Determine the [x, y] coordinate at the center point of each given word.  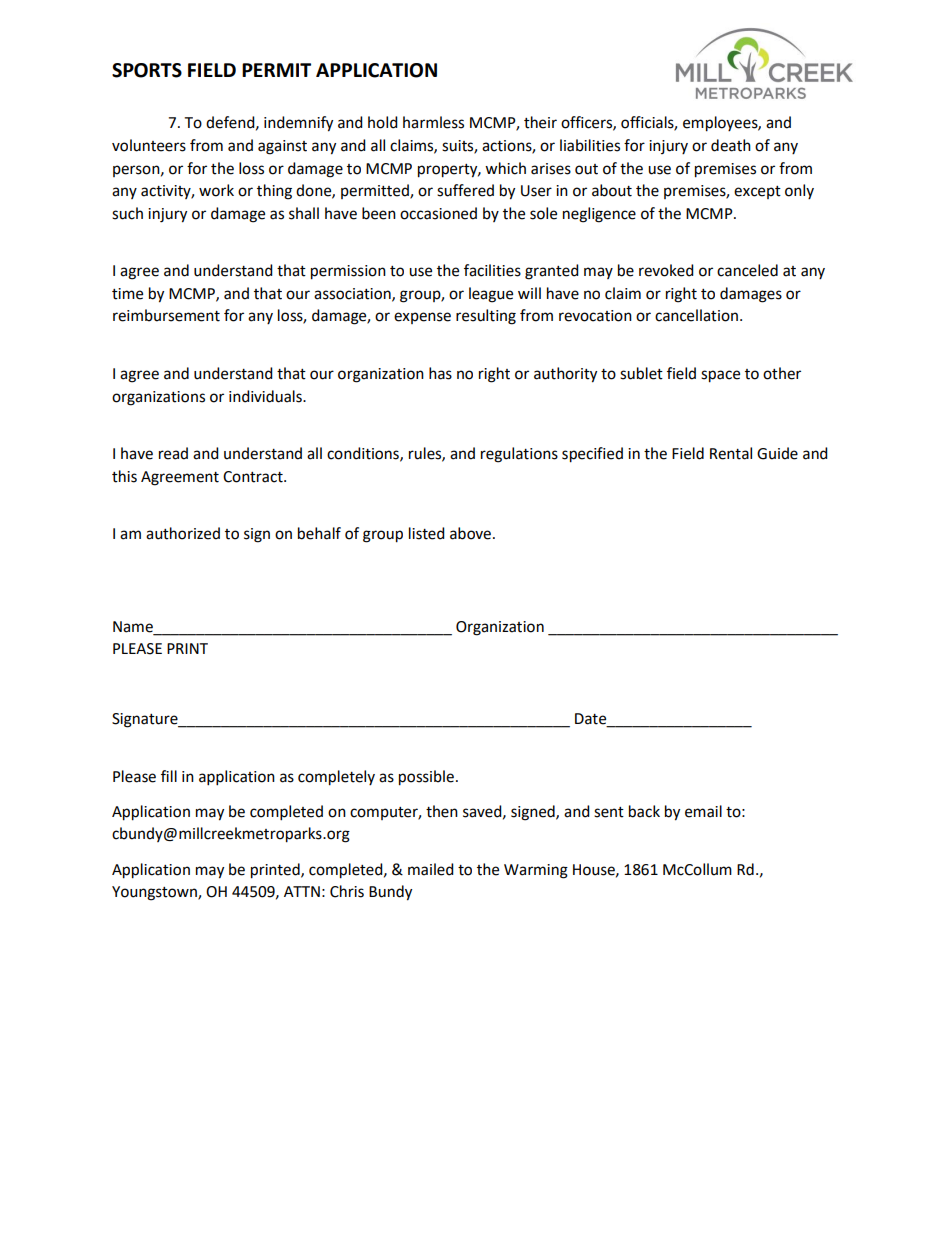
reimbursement [166, 315]
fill [169, 776]
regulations [519, 455]
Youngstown [155, 893]
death [731, 145]
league [491, 295]
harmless [433, 122]
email [703, 811]
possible [426, 778]
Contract [254, 477]
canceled [747, 270]
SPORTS [147, 70]
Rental [731, 453]
